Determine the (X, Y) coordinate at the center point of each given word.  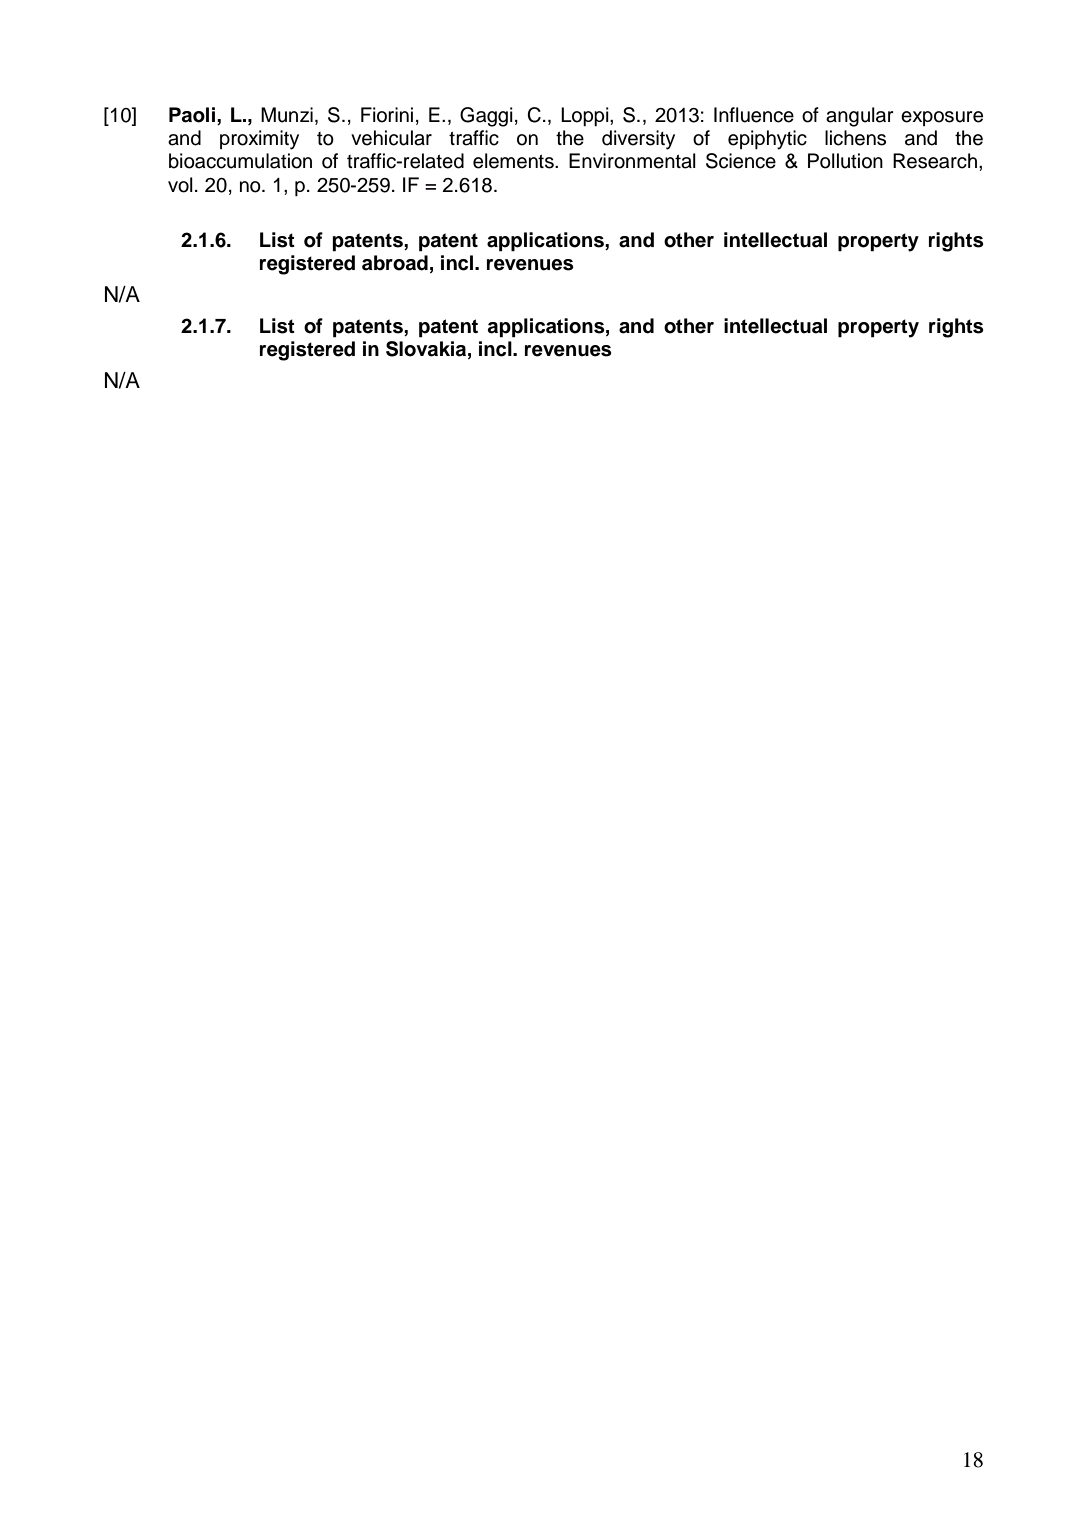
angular (860, 117)
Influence (754, 115)
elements (514, 161)
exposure (942, 118)
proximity (259, 140)
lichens (855, 138)
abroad (395, 263)
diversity (638, 140)
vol (180, 185)
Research (935, 161)
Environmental (632, 161)
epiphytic (767, 140)
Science (741, 161)
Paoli (192, 115)
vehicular (391, 138)
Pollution (845, 161)
